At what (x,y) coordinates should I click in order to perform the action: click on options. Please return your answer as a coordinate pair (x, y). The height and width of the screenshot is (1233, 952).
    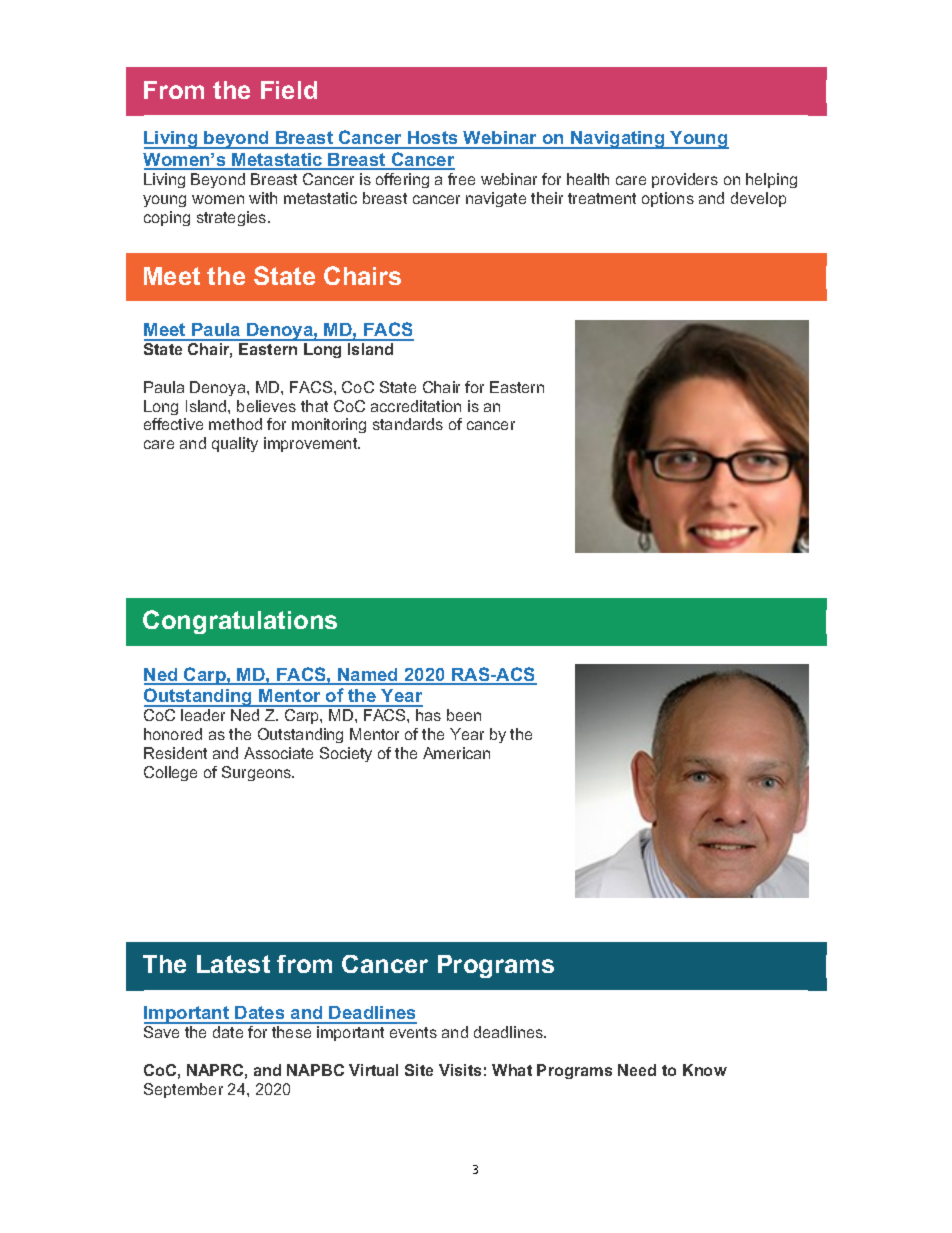
    Looking at the image, I should click on (668, 199).
